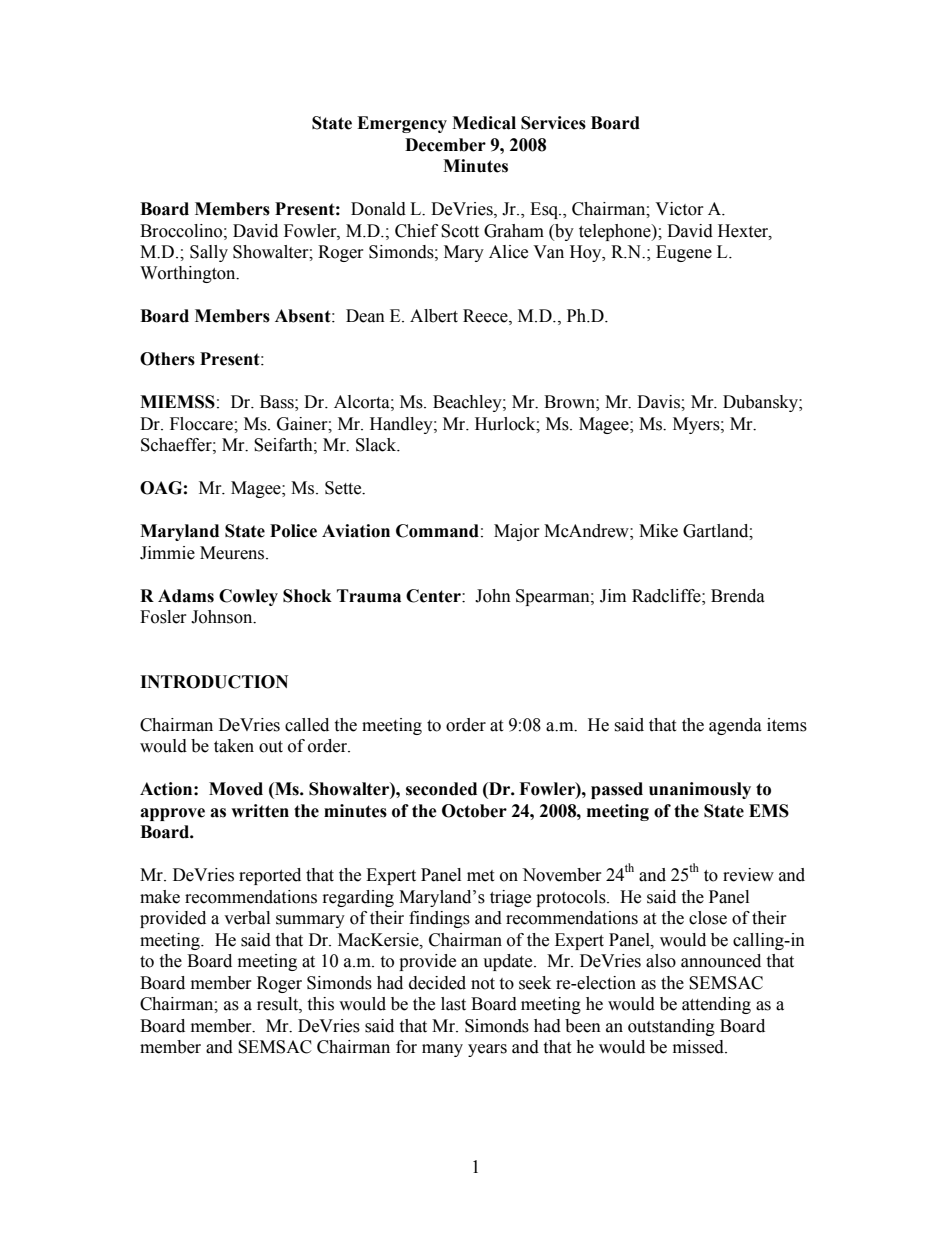 The height and width of the page is (1233, 952). I want to click on Center, so click(434, 596).
